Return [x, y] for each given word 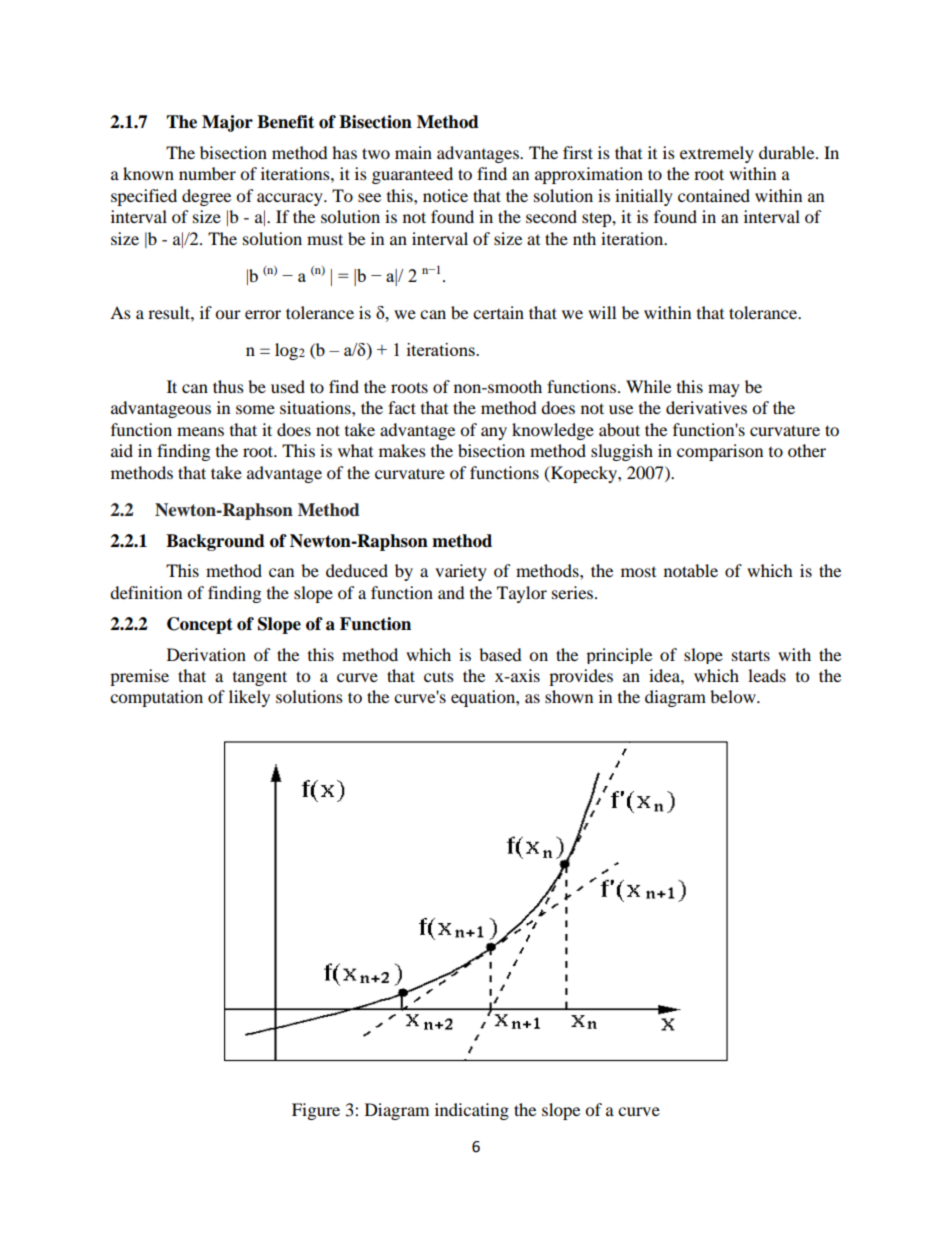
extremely [717, 154]
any [494, 433]
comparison [720, 452]
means [200, 431]
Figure [316, 1111]
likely [249, 698]
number [207, 173]
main [413, 152]
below [734, 696]
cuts [439, 677]
